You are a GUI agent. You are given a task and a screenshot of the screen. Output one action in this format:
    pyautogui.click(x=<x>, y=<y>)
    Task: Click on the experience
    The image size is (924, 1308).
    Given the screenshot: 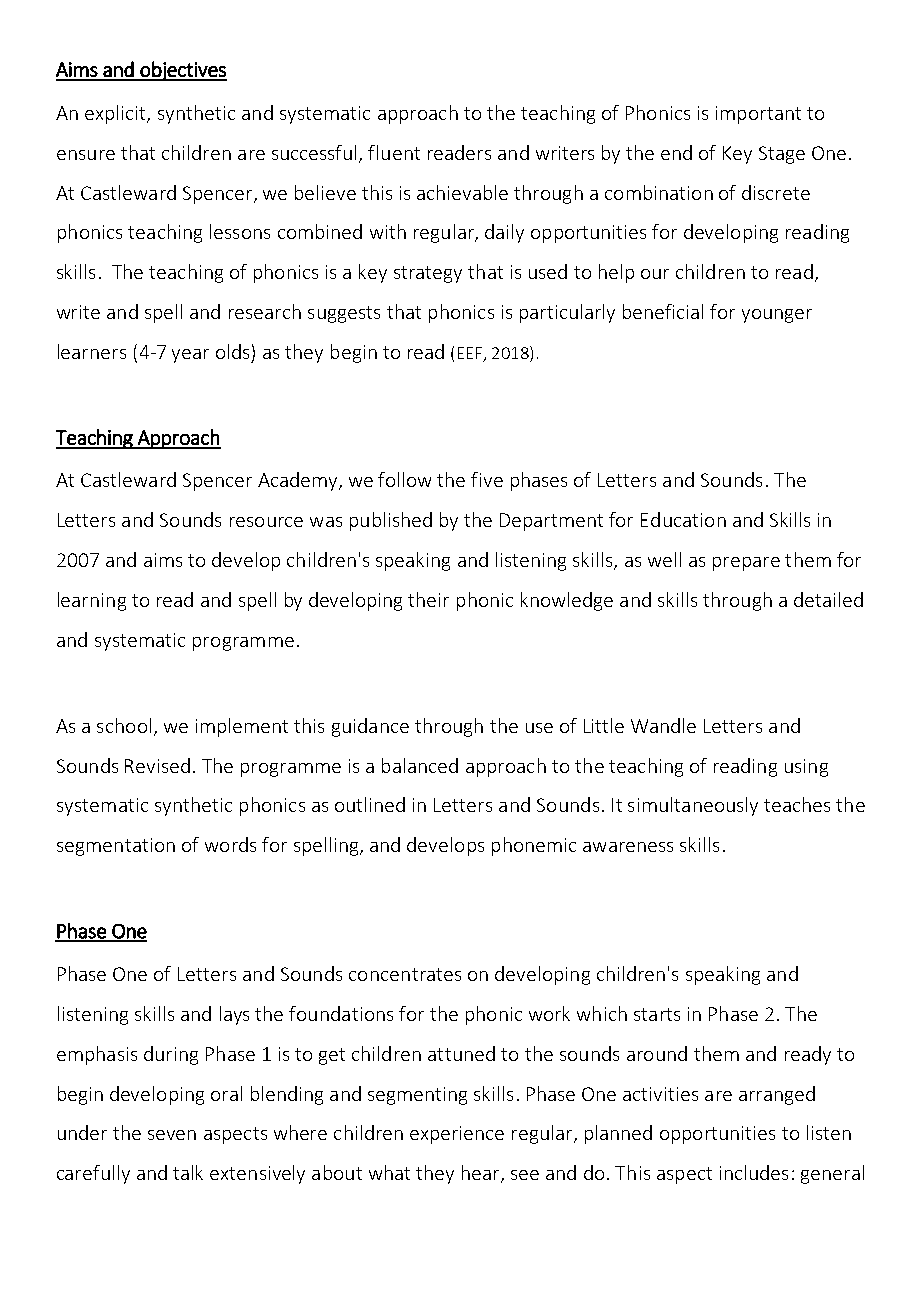 What is the action you would take?
    pyautogui.click(x=457, y=1135)
